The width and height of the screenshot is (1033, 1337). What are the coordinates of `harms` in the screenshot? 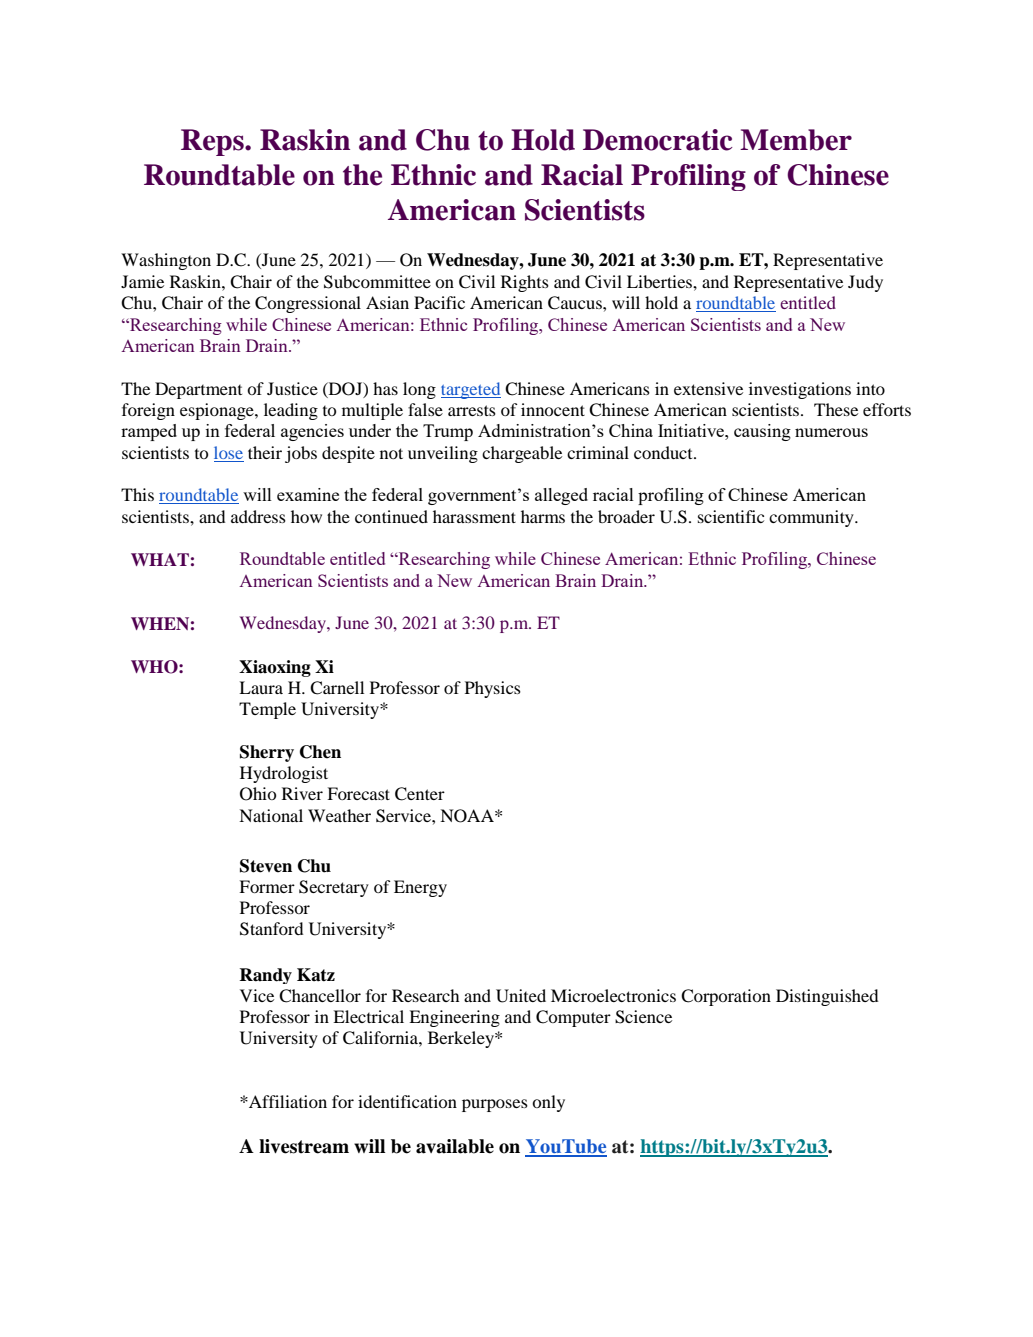 It's located at (543, 516).
